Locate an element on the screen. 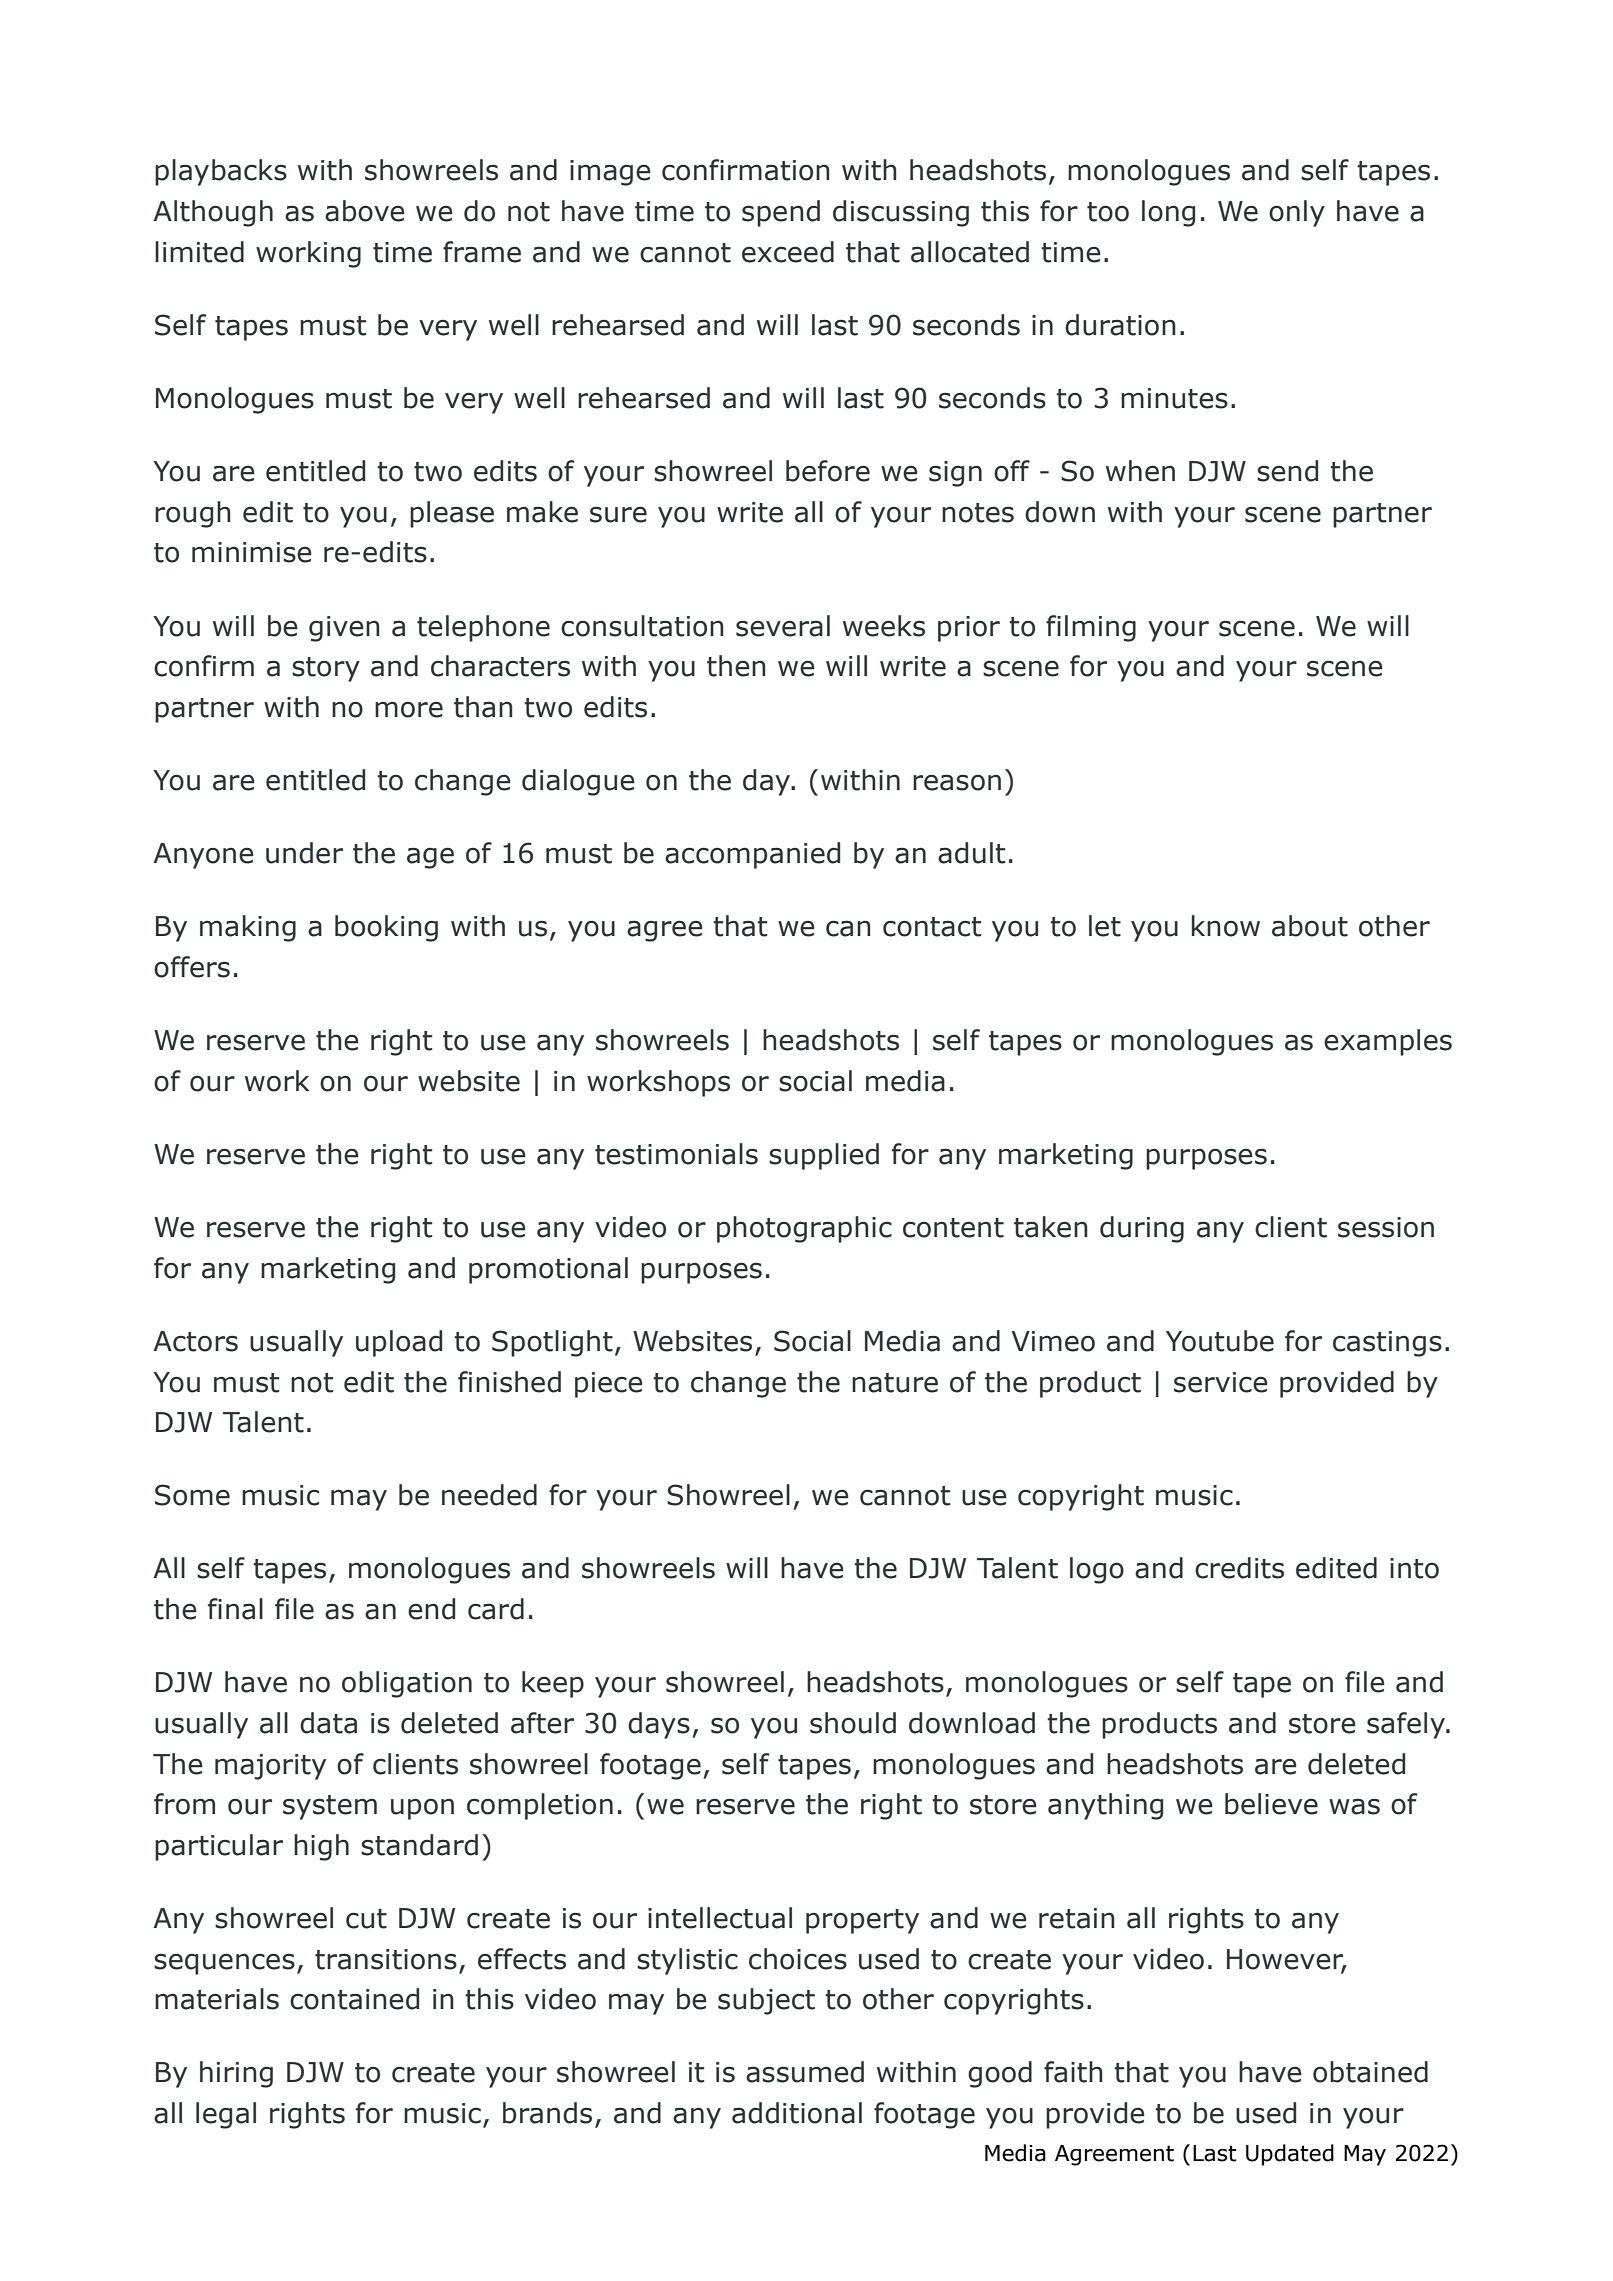 Image resolution: width=1613 pixels, height=2281 pixels. session is located at coordinates (1386, 1227).
